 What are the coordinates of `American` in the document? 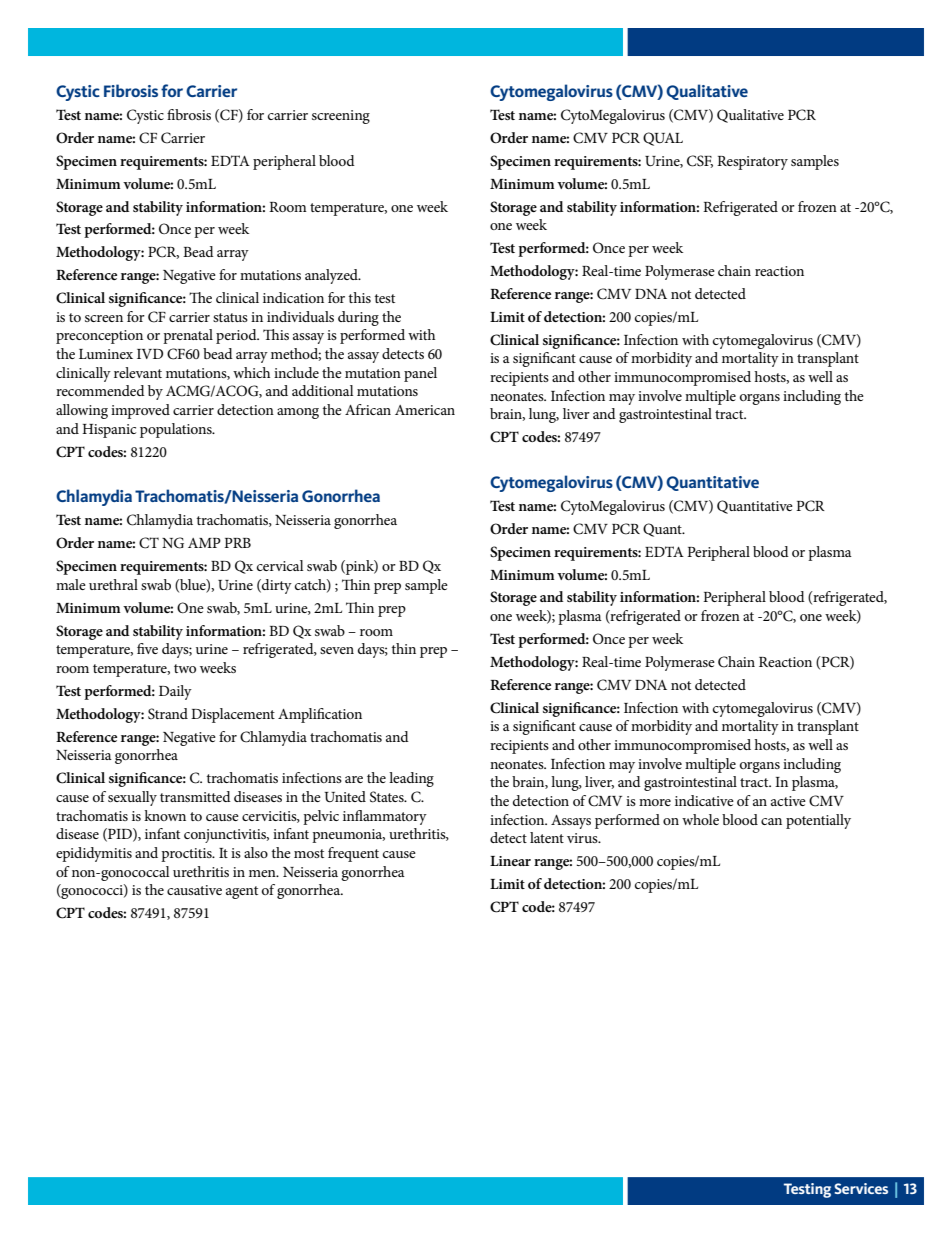 It's located at (425, 410).
